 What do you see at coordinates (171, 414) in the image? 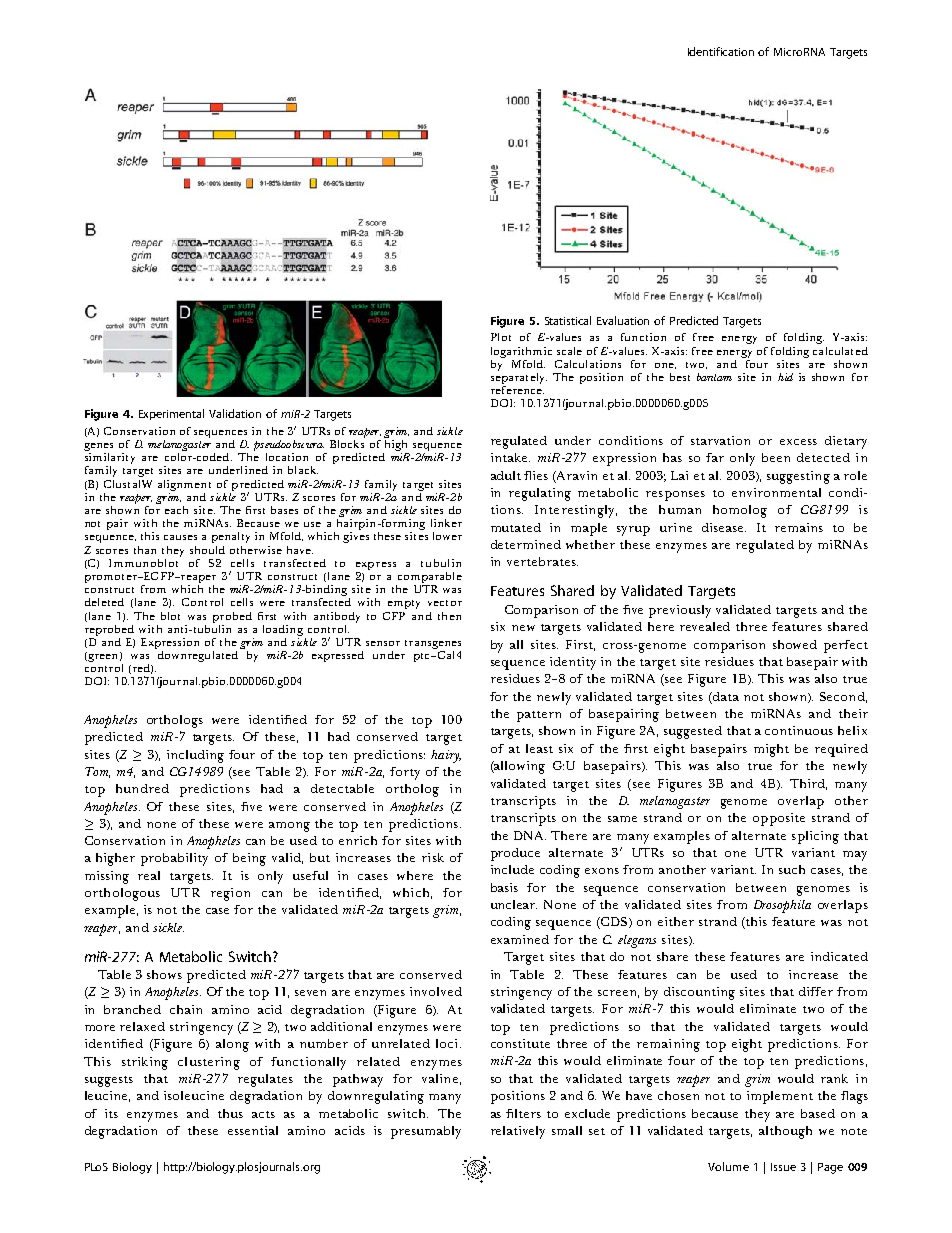
I see `Experimental` at bounding box center [171, 414].
